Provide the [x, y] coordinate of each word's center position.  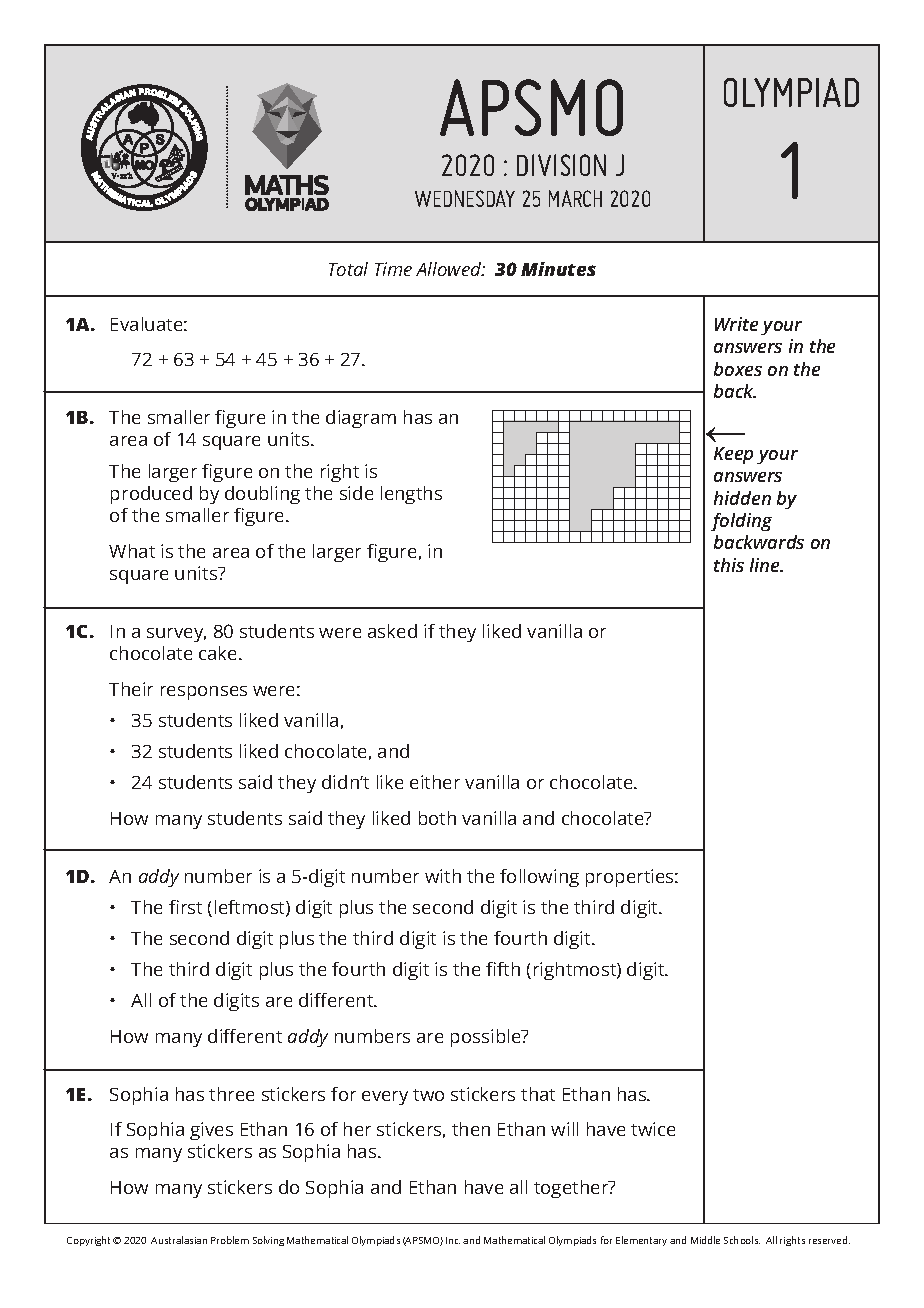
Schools [742, 1240]
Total [348, 269]
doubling [262, 495]
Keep [733, 455]
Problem [230, 1240]
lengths [411, 495]
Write [736, 324]
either [435, 782]
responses [204, 693]
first [185, 907]
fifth [503, 969]
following [539, 878]
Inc [453, 1240]
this [729, 565]
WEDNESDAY [465, 198]
